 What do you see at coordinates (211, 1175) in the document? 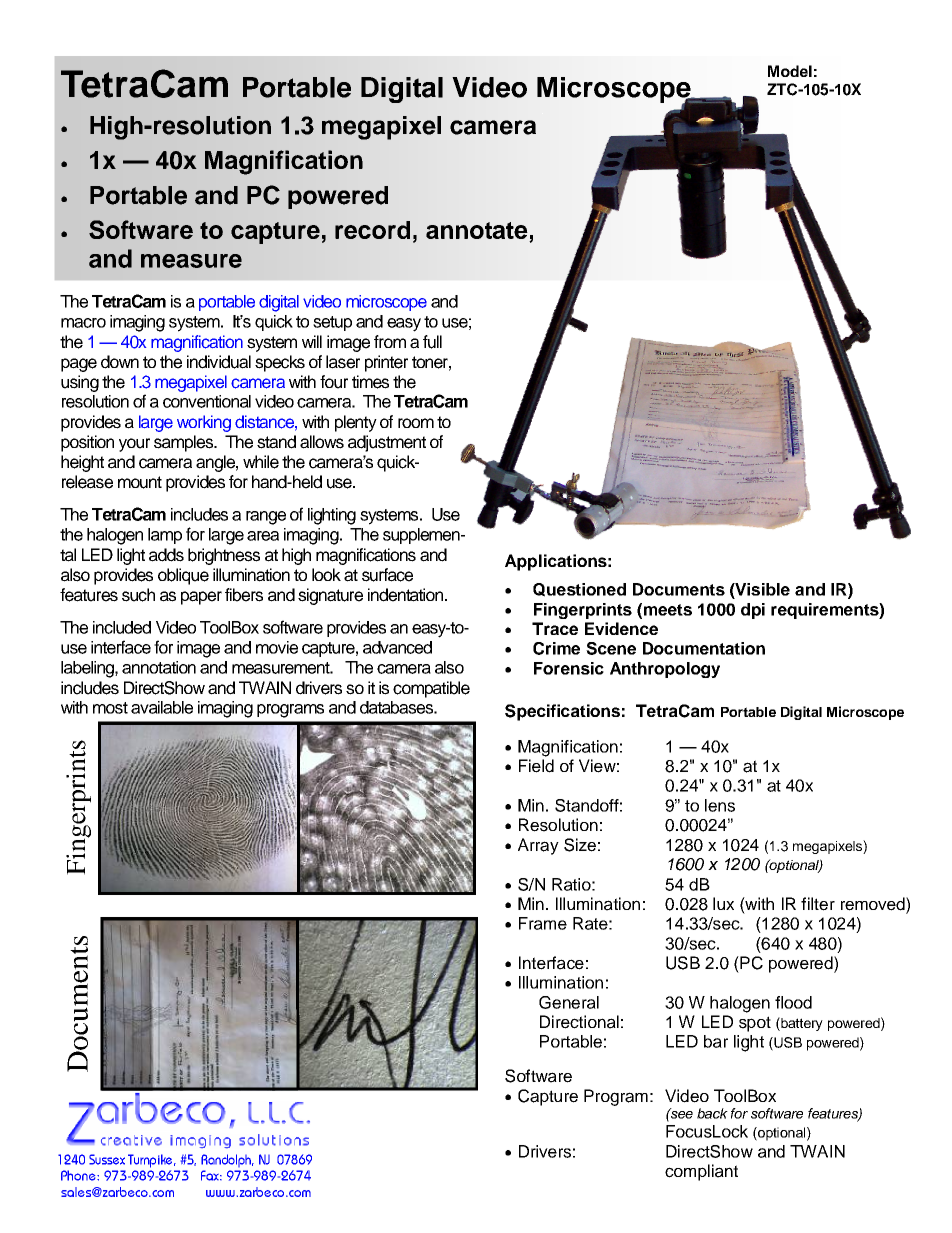
I see `Fax` at bounding box center [211, 1175].
